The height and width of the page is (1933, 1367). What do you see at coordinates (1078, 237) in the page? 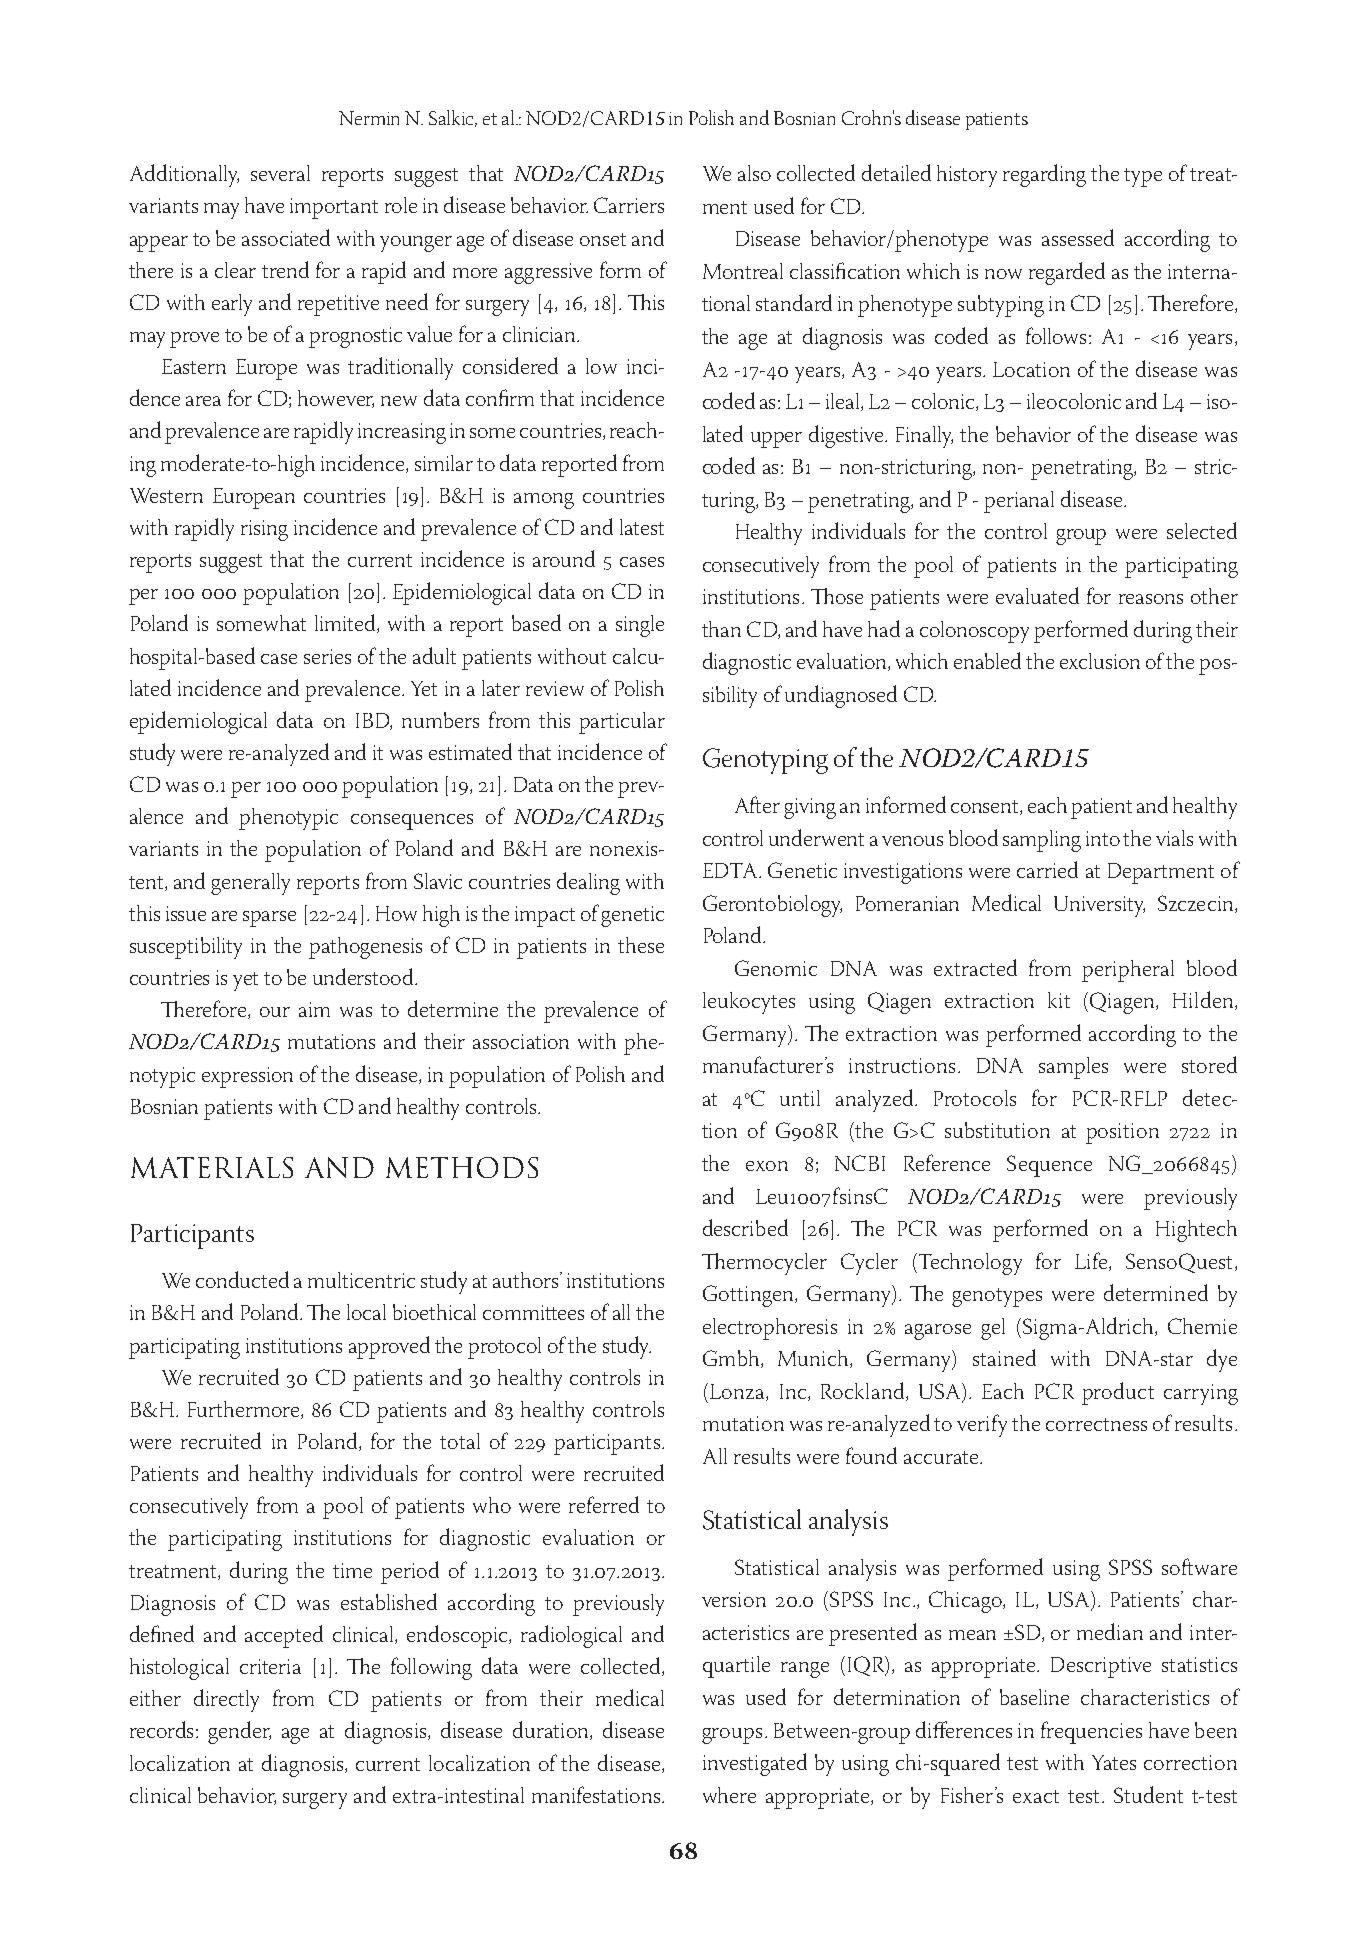
I see `assessed` at bounding box center [1078, 237].
